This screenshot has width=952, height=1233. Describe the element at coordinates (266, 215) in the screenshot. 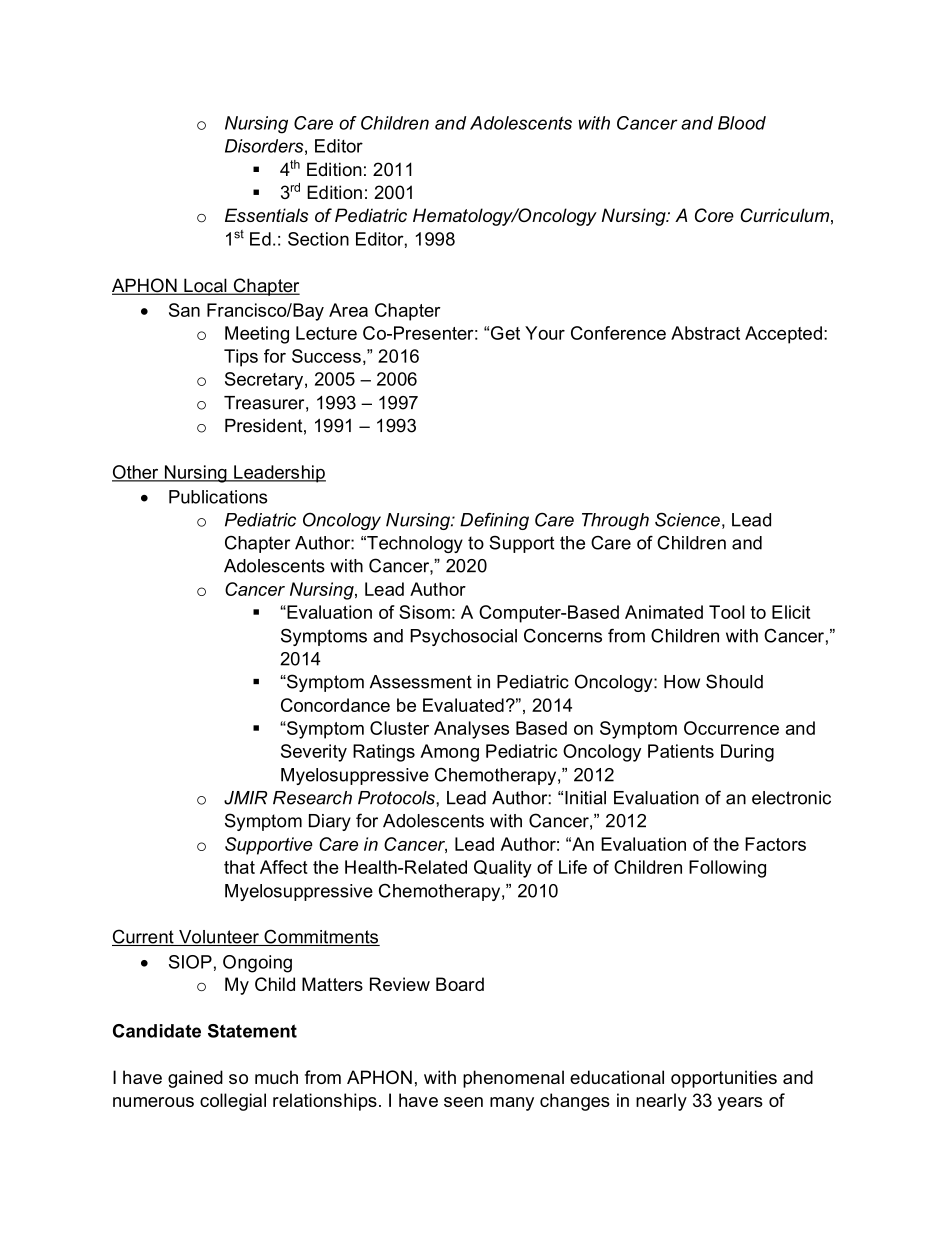

I see `Essentials` at that location.
